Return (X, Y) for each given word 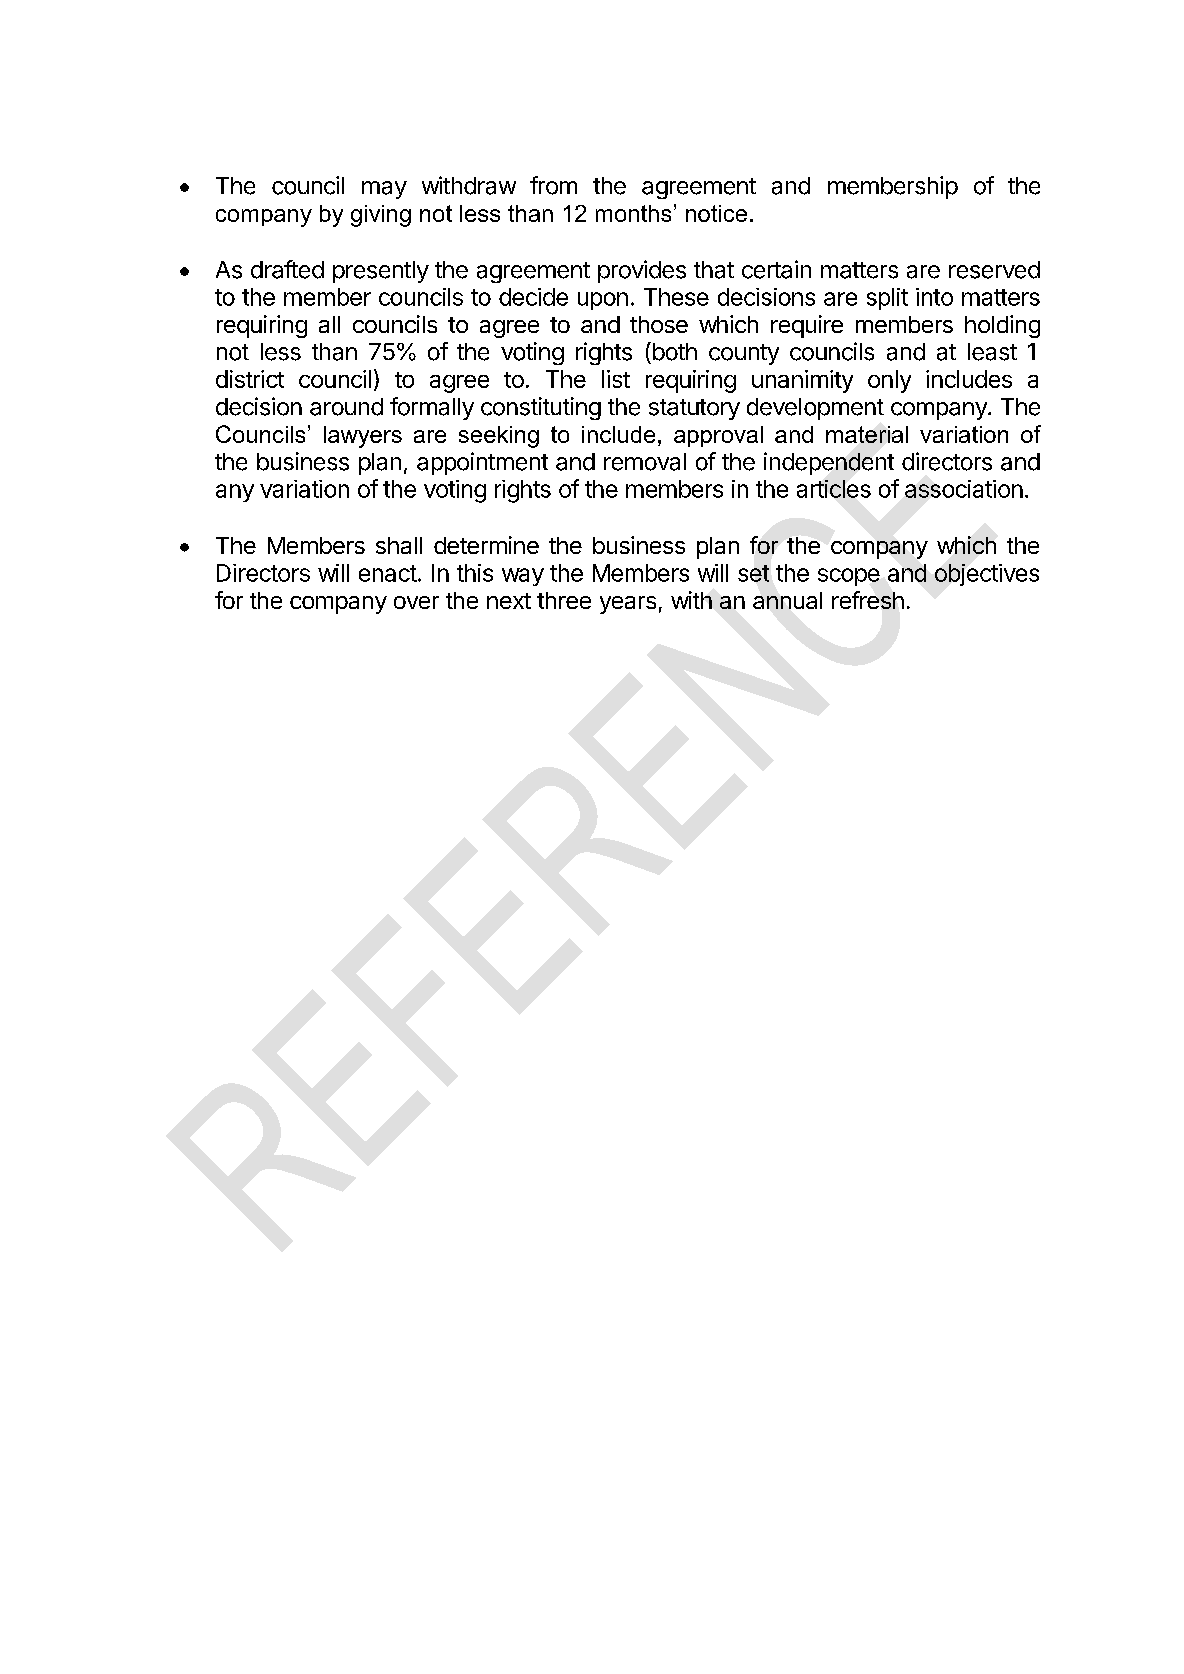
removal (645, 462)
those (659, 324)
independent (829, 463)
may (384, 190)
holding (1002, 326)
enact (388, 573)
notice (716, 213)
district (250, 379)
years (628, 605)
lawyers (363, 437)
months (633, 213)
